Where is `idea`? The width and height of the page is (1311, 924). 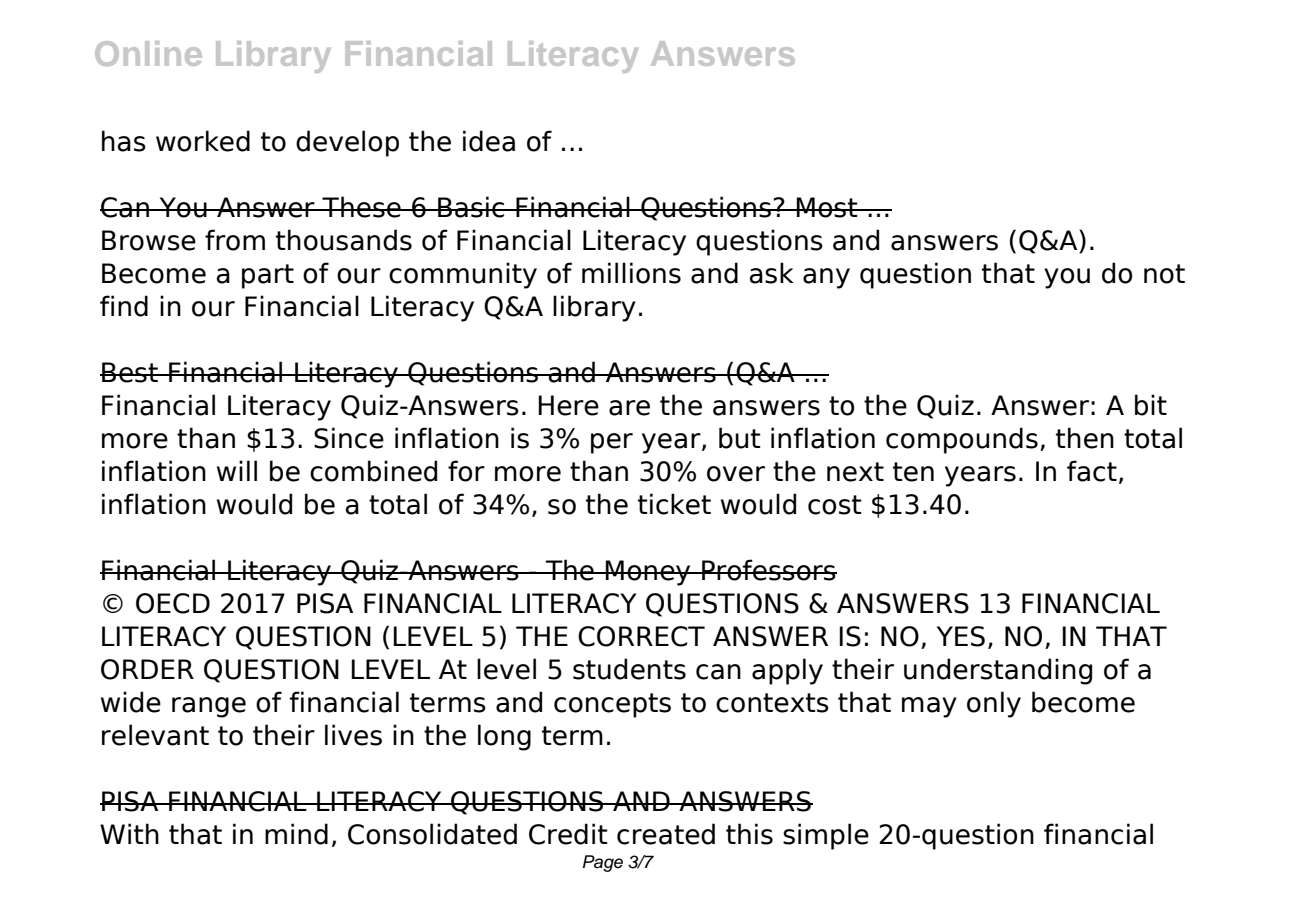
idea is located at coordinates (489, 141).
